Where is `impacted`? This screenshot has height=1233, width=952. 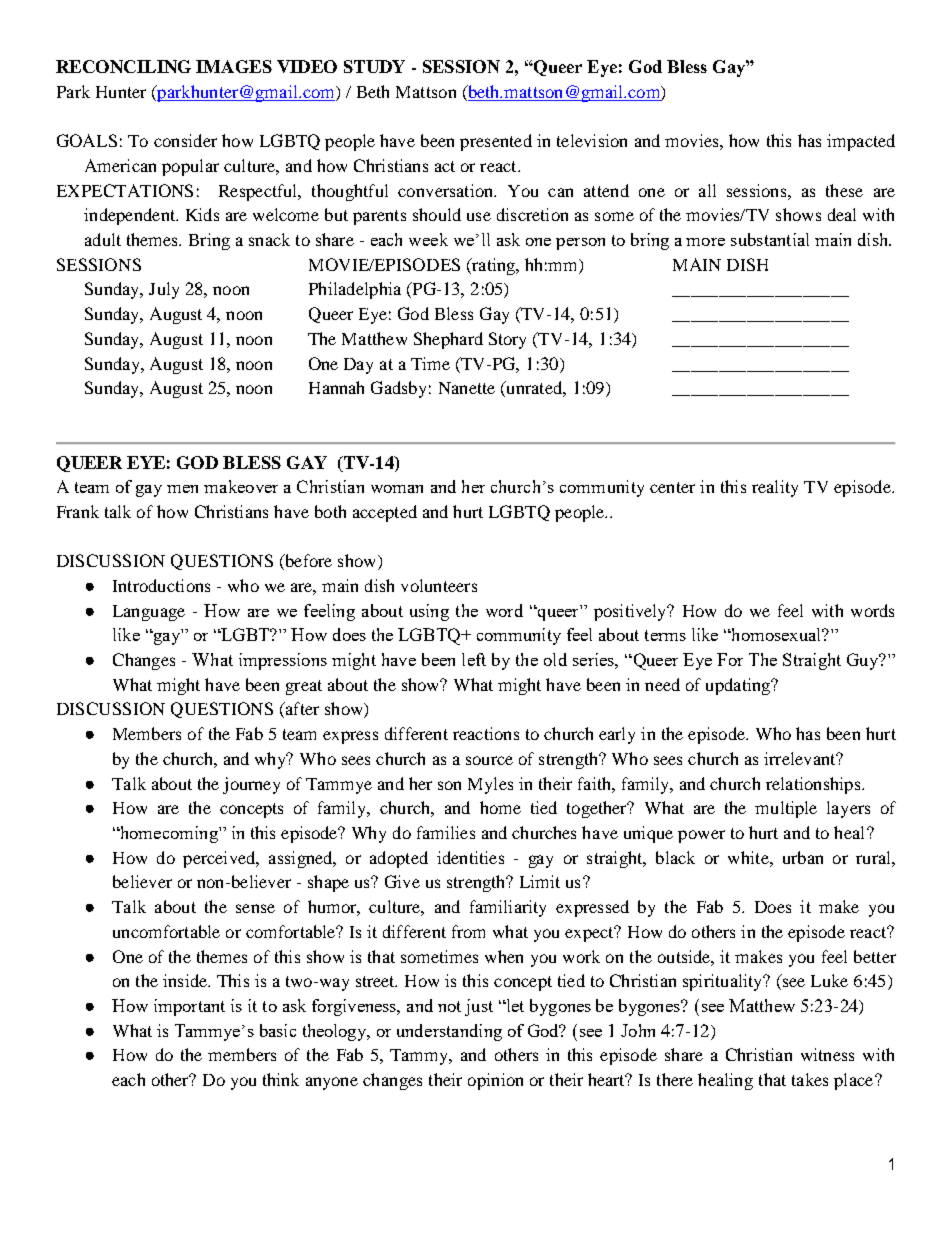 impacted is located at coordinates (861, 142).
